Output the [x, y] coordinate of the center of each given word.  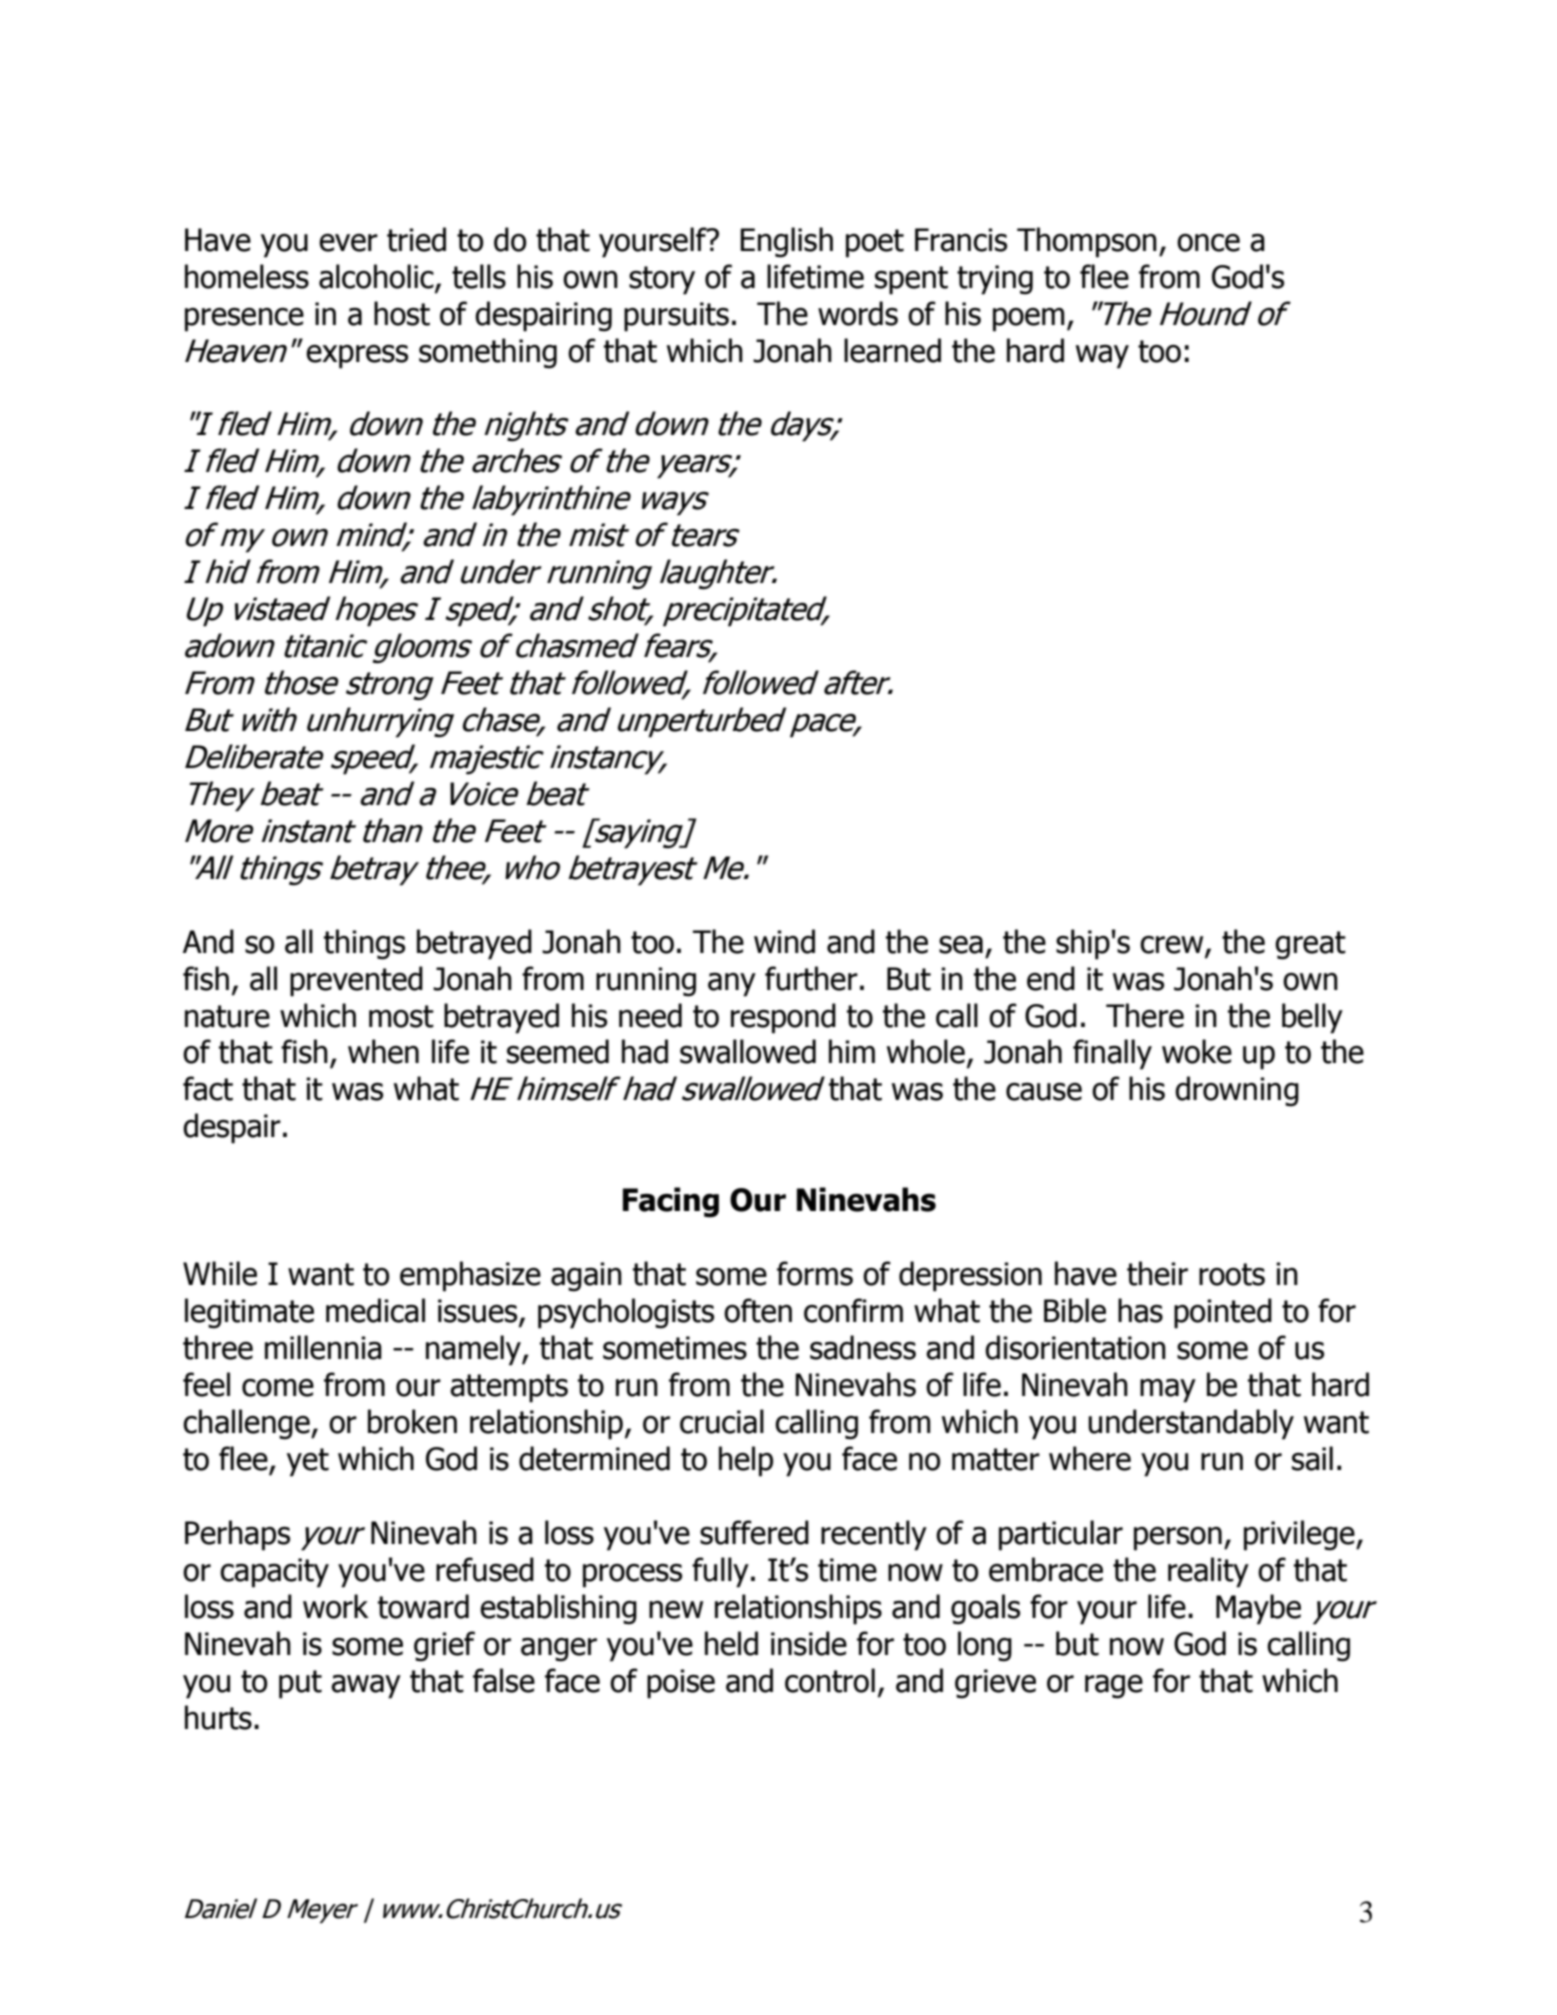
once [1208, 243]
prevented [356, 981]
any [732, 985]
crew [1173, 946]
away [366, 1687]
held [731, 1643]
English [786, 242]
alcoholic [377, 277]
